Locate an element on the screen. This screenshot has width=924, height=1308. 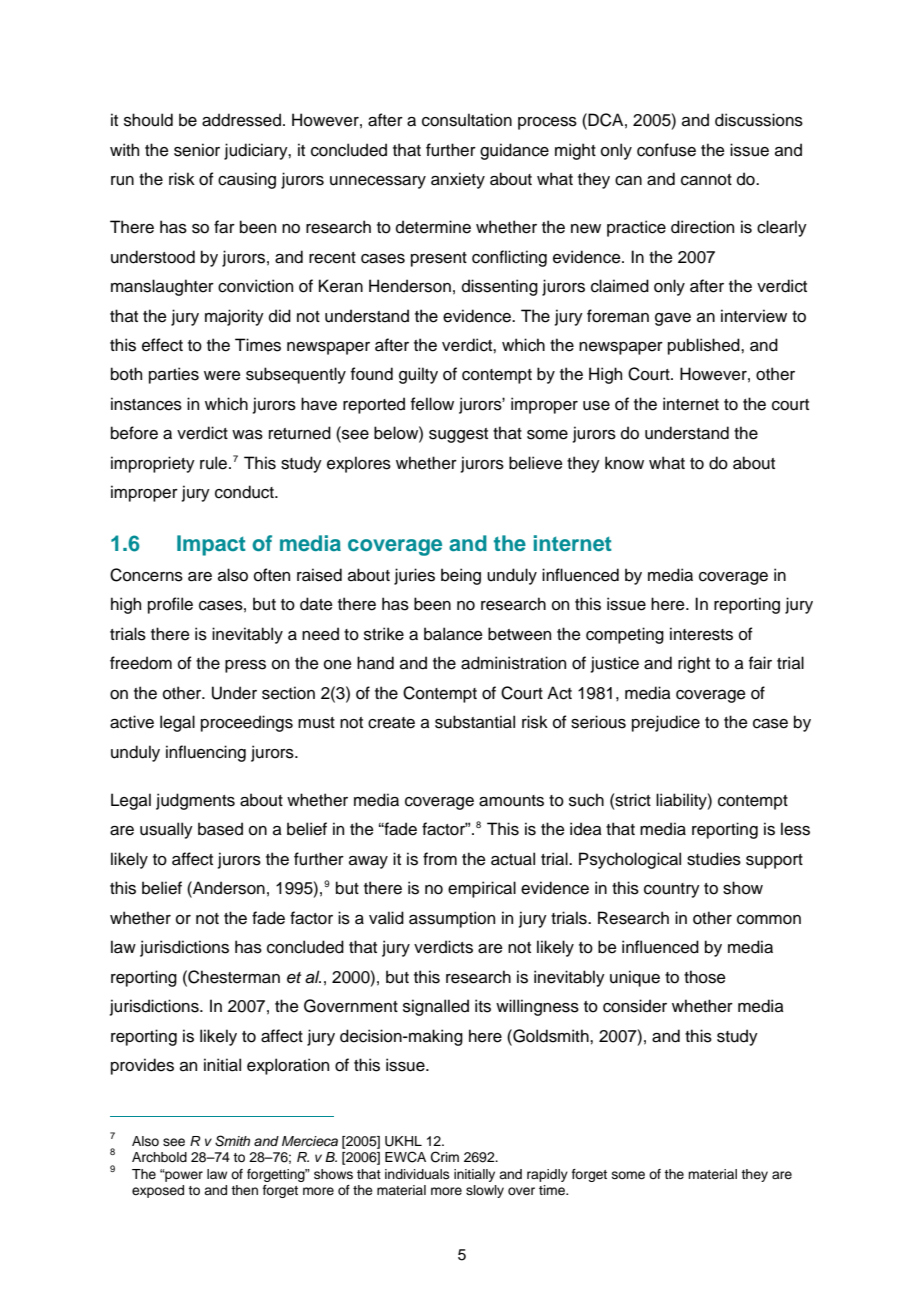
rapidly is located at coordinates (547, 1175).
